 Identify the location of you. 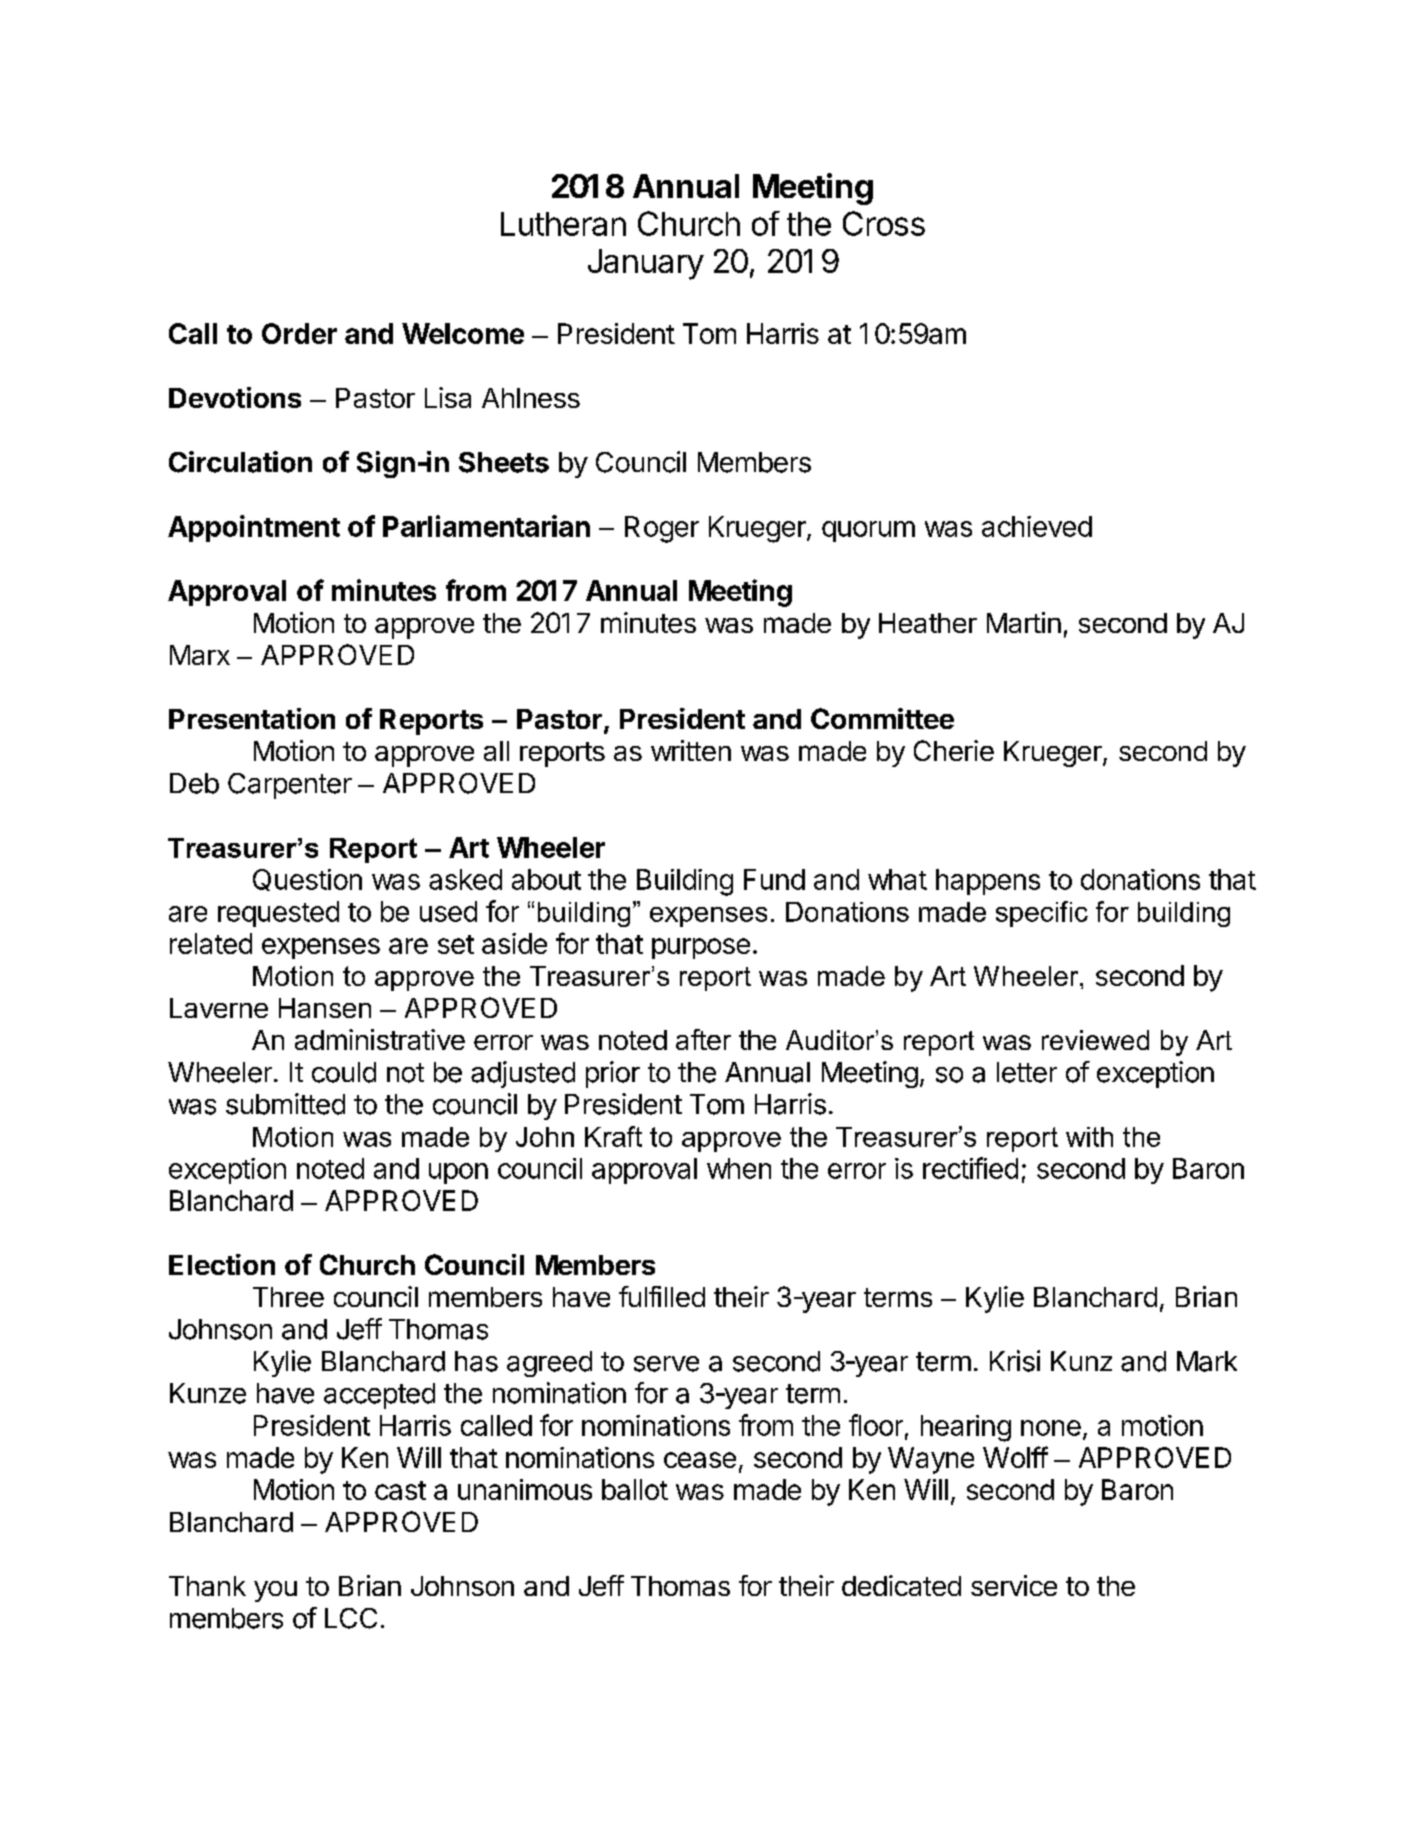
(275, 1591).
